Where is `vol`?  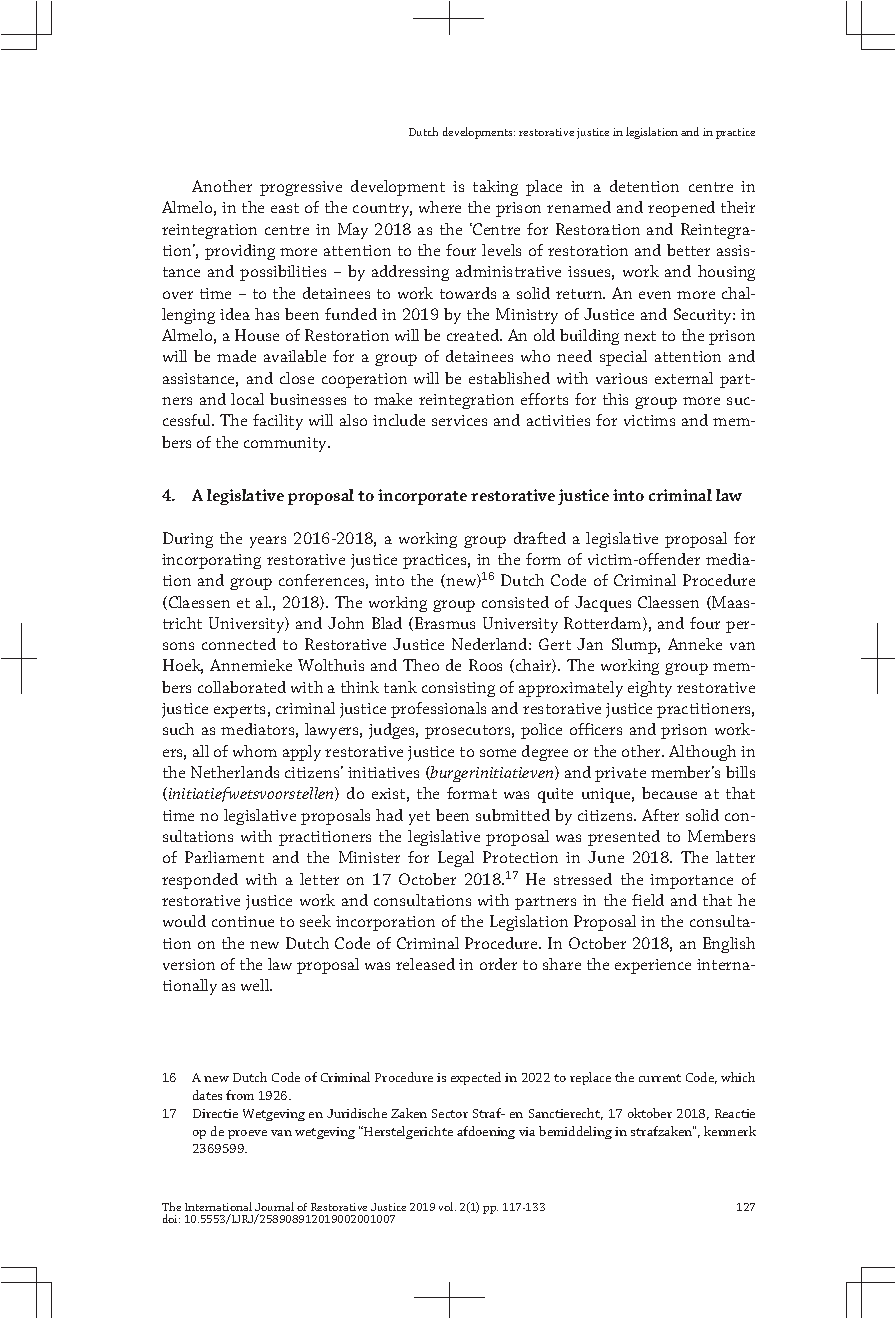
vol is located at coordinates (447, 1206).
